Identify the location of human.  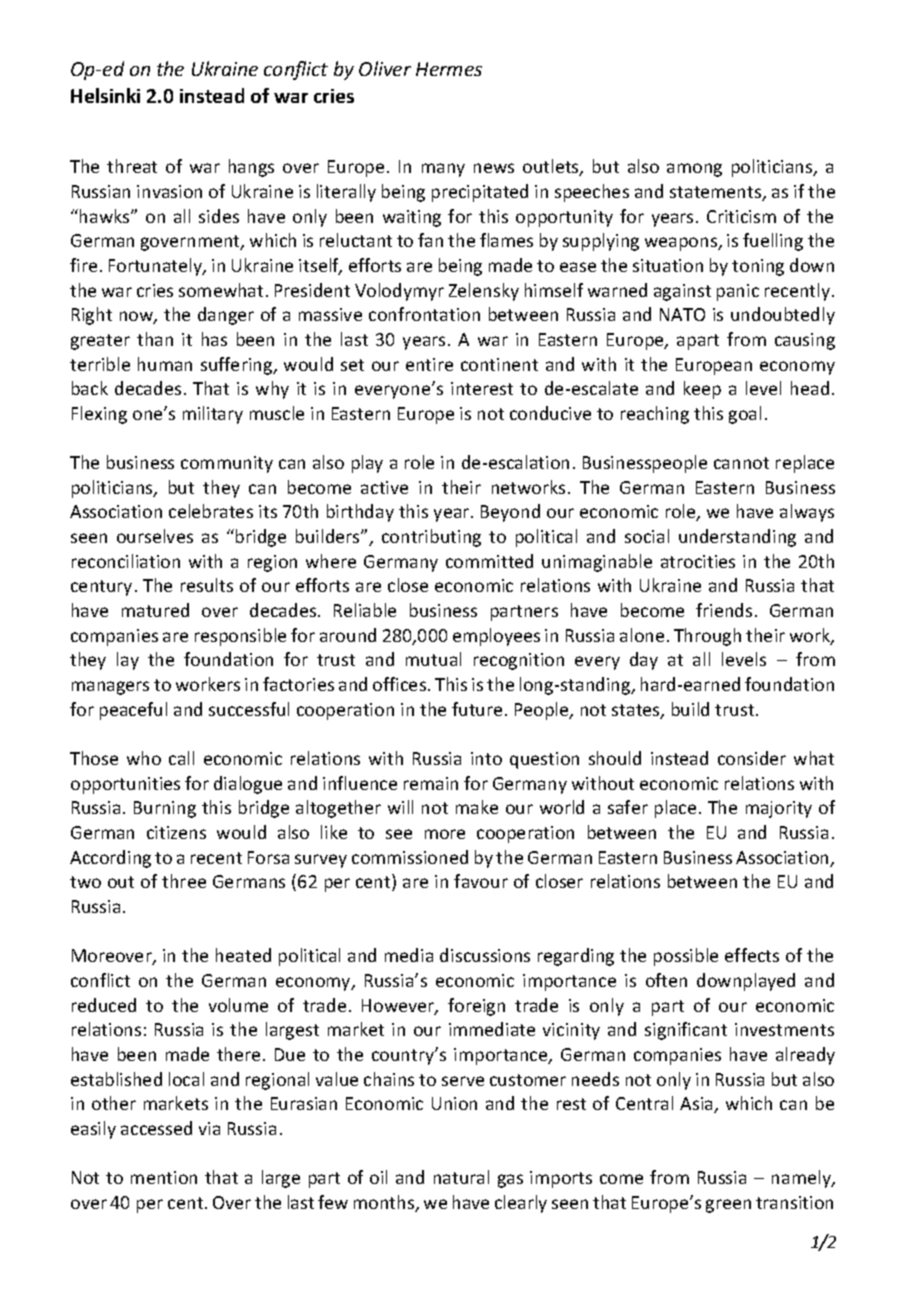
(165, 364).
